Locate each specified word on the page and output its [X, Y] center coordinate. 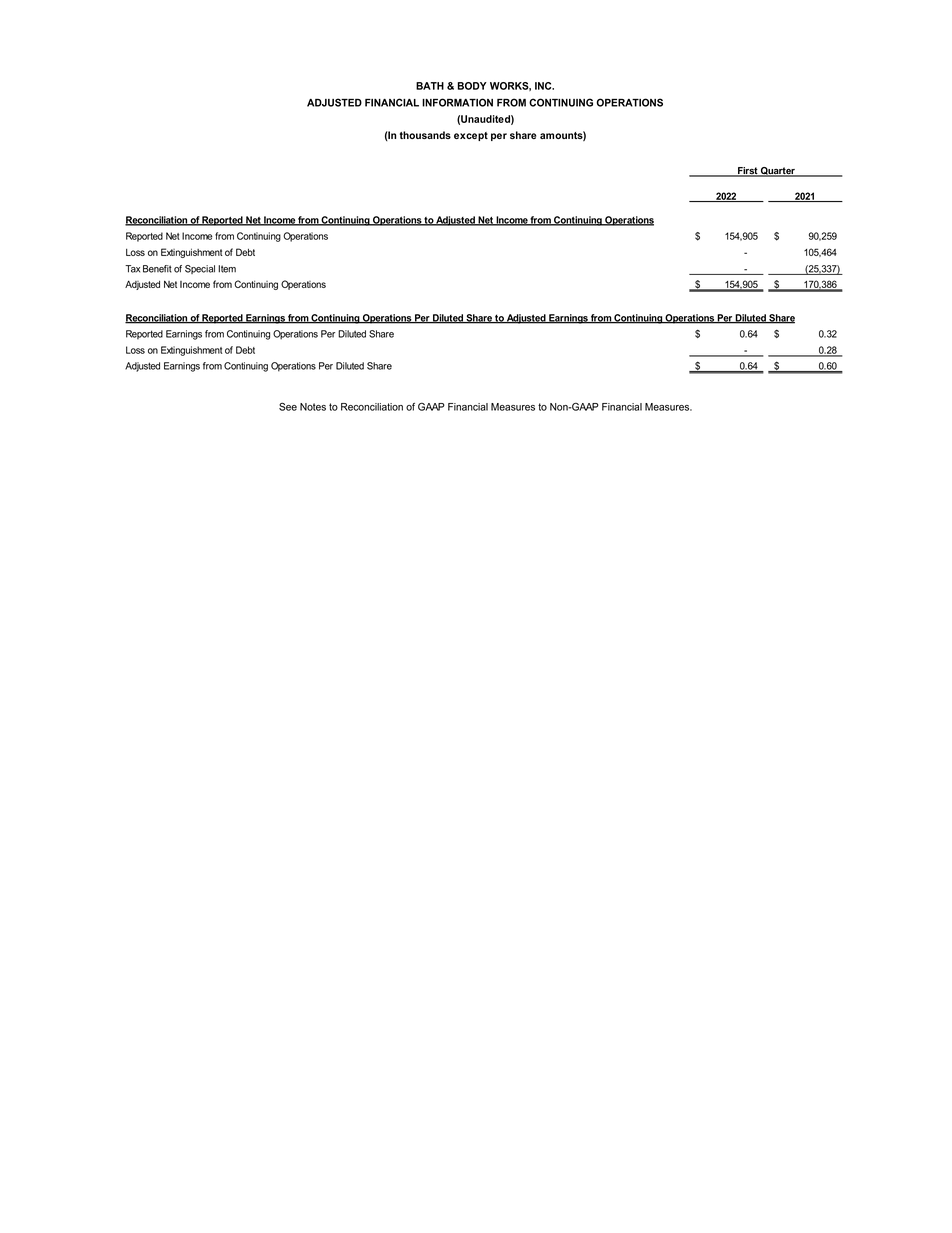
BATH [430, 86]
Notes [313, 407]
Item [227, 269]
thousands [425, 135]
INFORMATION [457, 102]
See [288, 407]
